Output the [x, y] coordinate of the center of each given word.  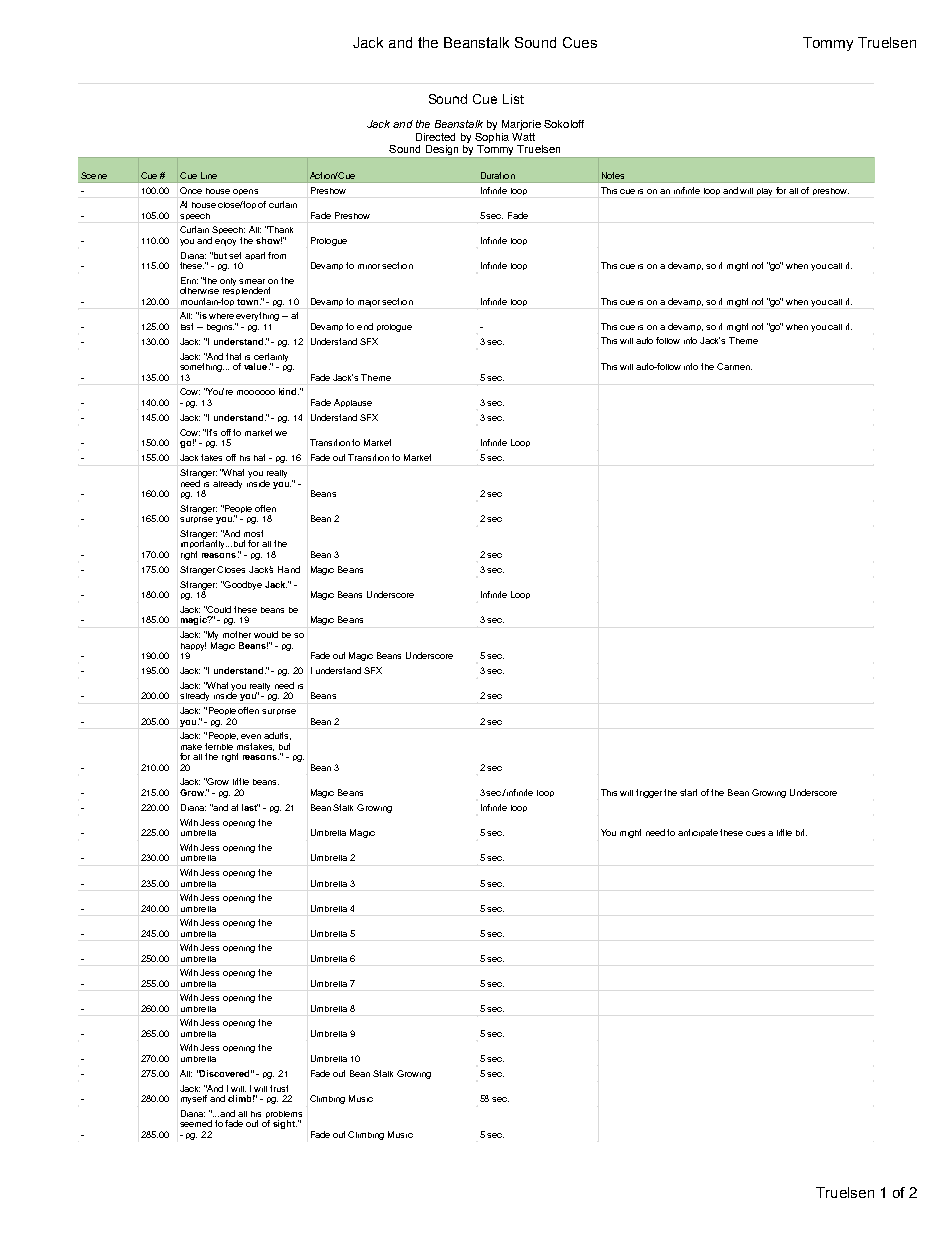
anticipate [698, 833]
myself [194, 1099]
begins [221, 327]
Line [209, 175]
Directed [435, 137]
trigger [650, 793]
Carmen [734, 366]
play [764, 192]
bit [801, 832]
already [227, 484]
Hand [289, 569]
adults [277, 736]
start [688, 792]
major [370, 303]
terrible [219, 746]
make [191, 747]
